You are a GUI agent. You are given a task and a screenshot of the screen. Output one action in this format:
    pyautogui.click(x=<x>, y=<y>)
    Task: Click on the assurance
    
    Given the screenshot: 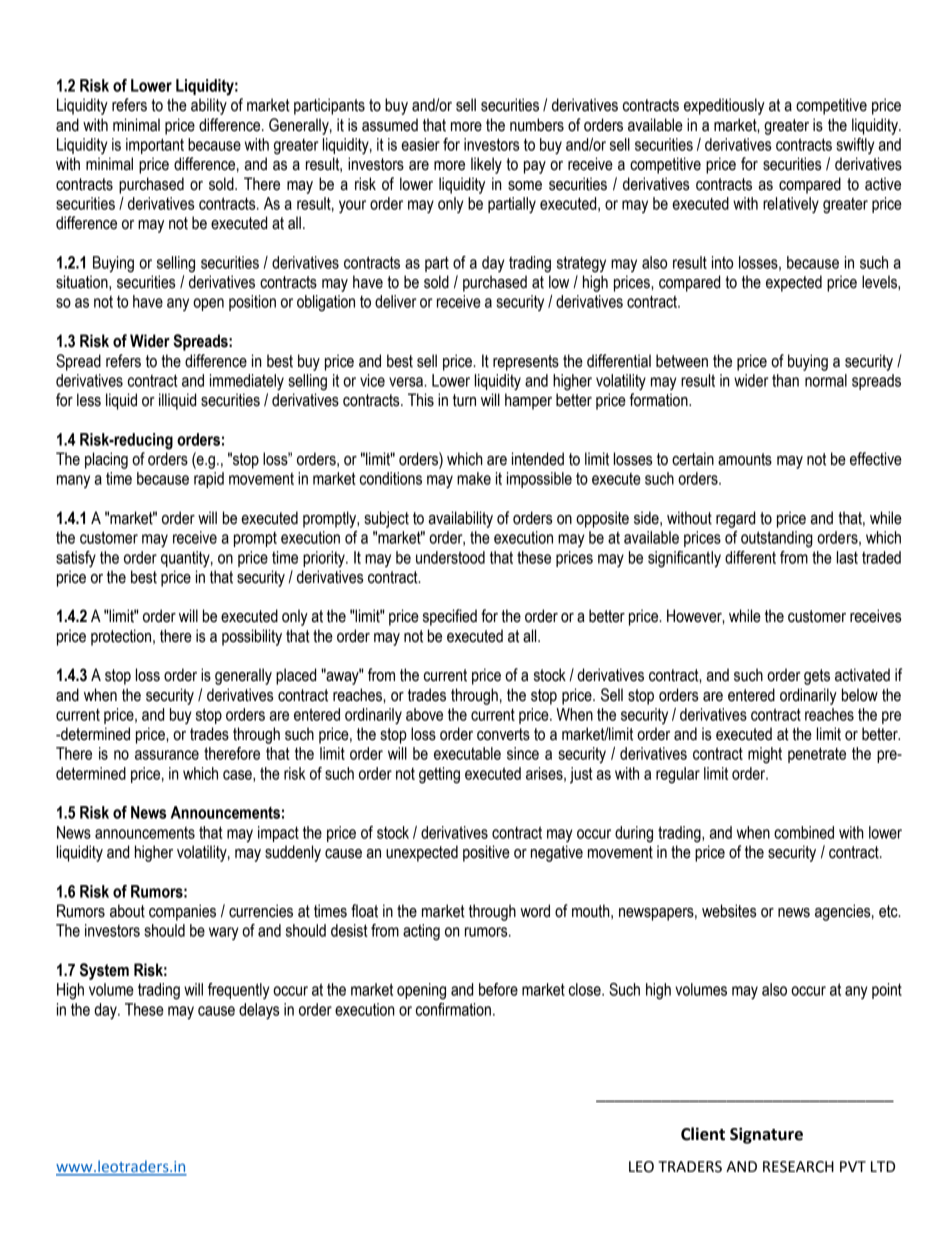 What is the action you would take?
    pyautogui.click(x=167, y=755)
